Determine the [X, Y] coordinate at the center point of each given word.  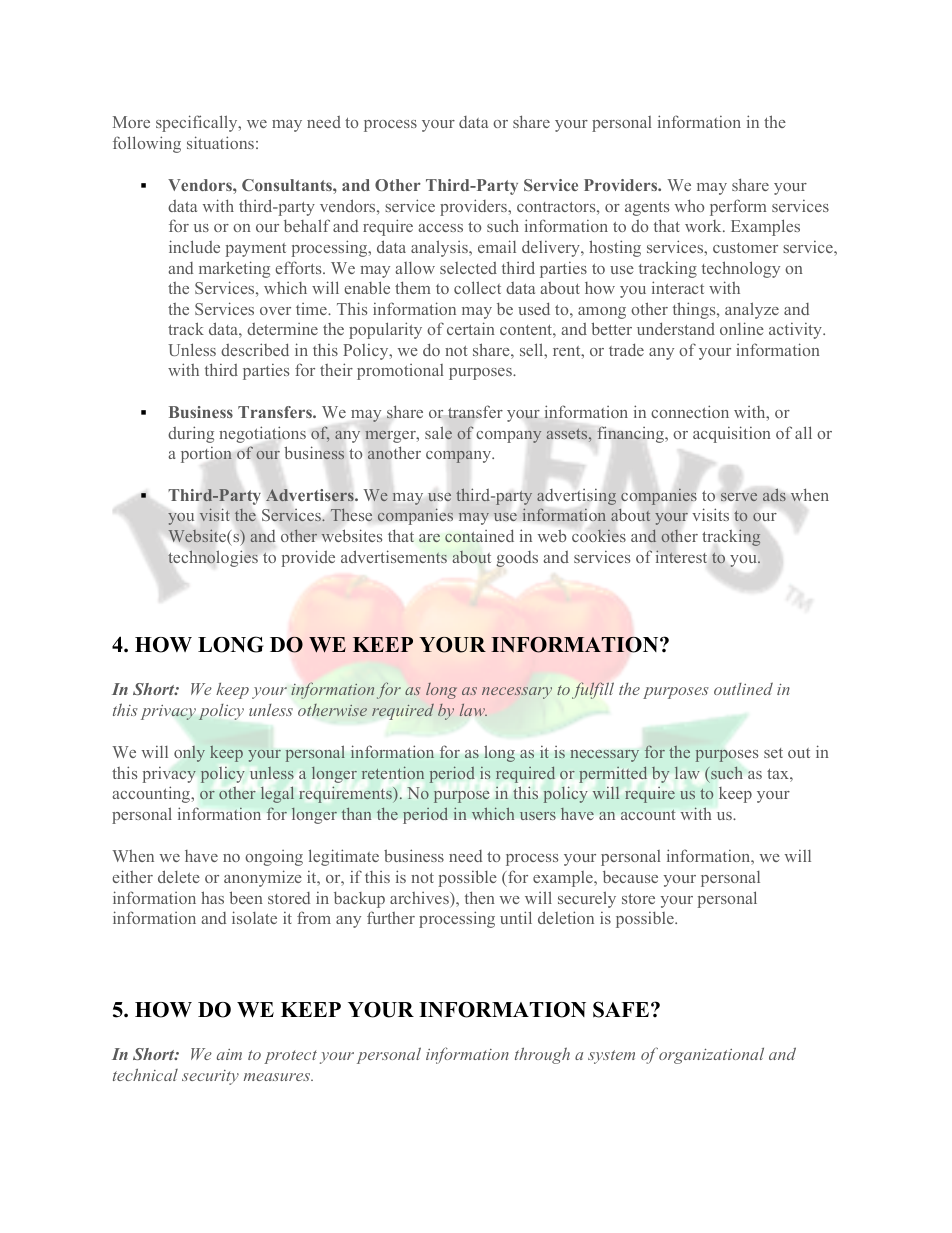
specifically [198, 123]
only [189, 754]
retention [393, 772]
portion [206, 455]
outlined [743, 688]
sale [438, 433]
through [542, 1055]
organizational [711, 1055]
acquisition [732, 434]
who [689, 205]
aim [229, 1054]
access [440, 228]
